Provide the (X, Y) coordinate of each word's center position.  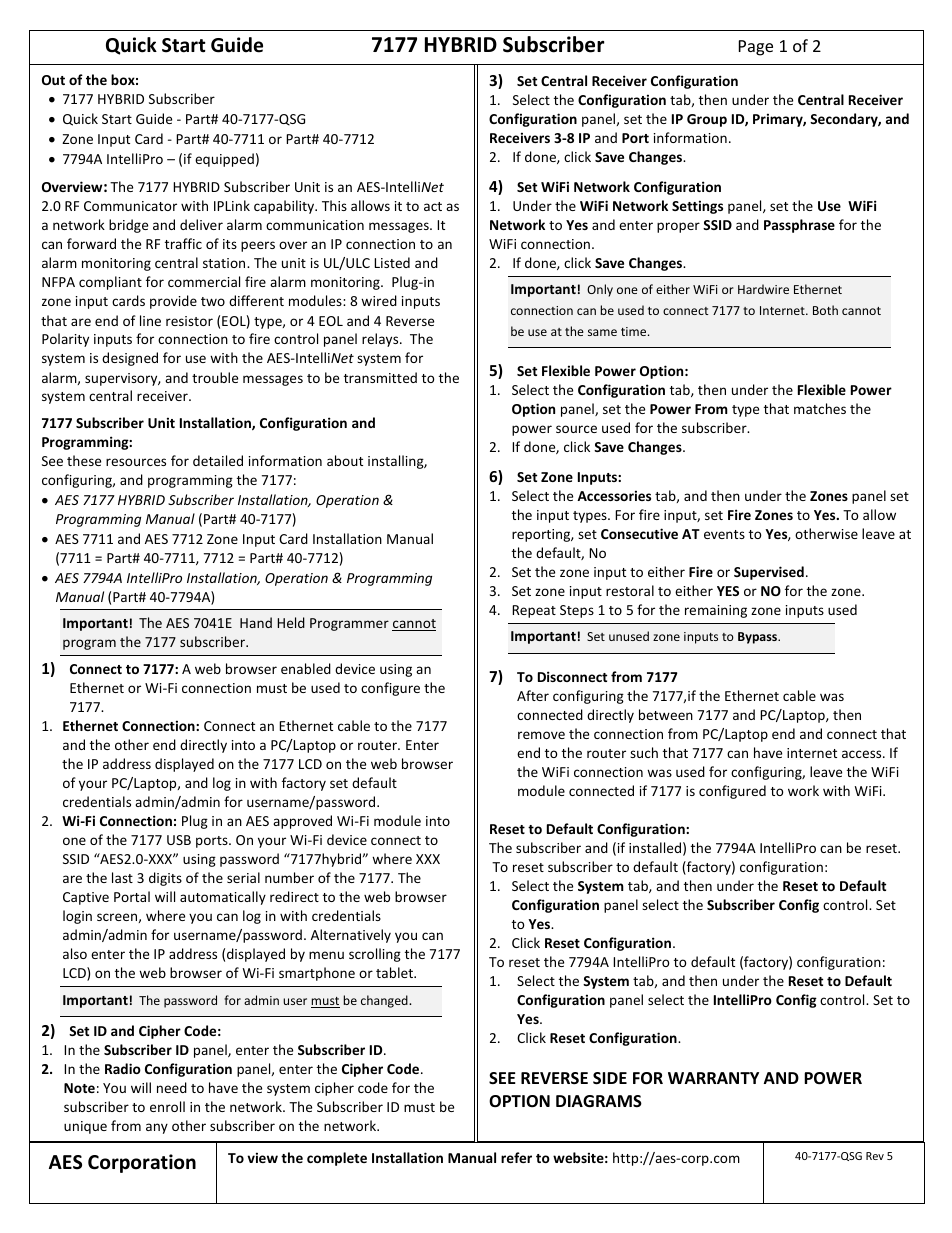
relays (381, 340)
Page (756, 48)
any (157, 1128)
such (644, 752)
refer (516, 1157)
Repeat (534, 611)
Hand (256, 622)
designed (130, 359)
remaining (716, 611)
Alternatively (351, 936)
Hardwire (763, 289)
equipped (224, 160)
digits (165, 879)
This (334, 205)
